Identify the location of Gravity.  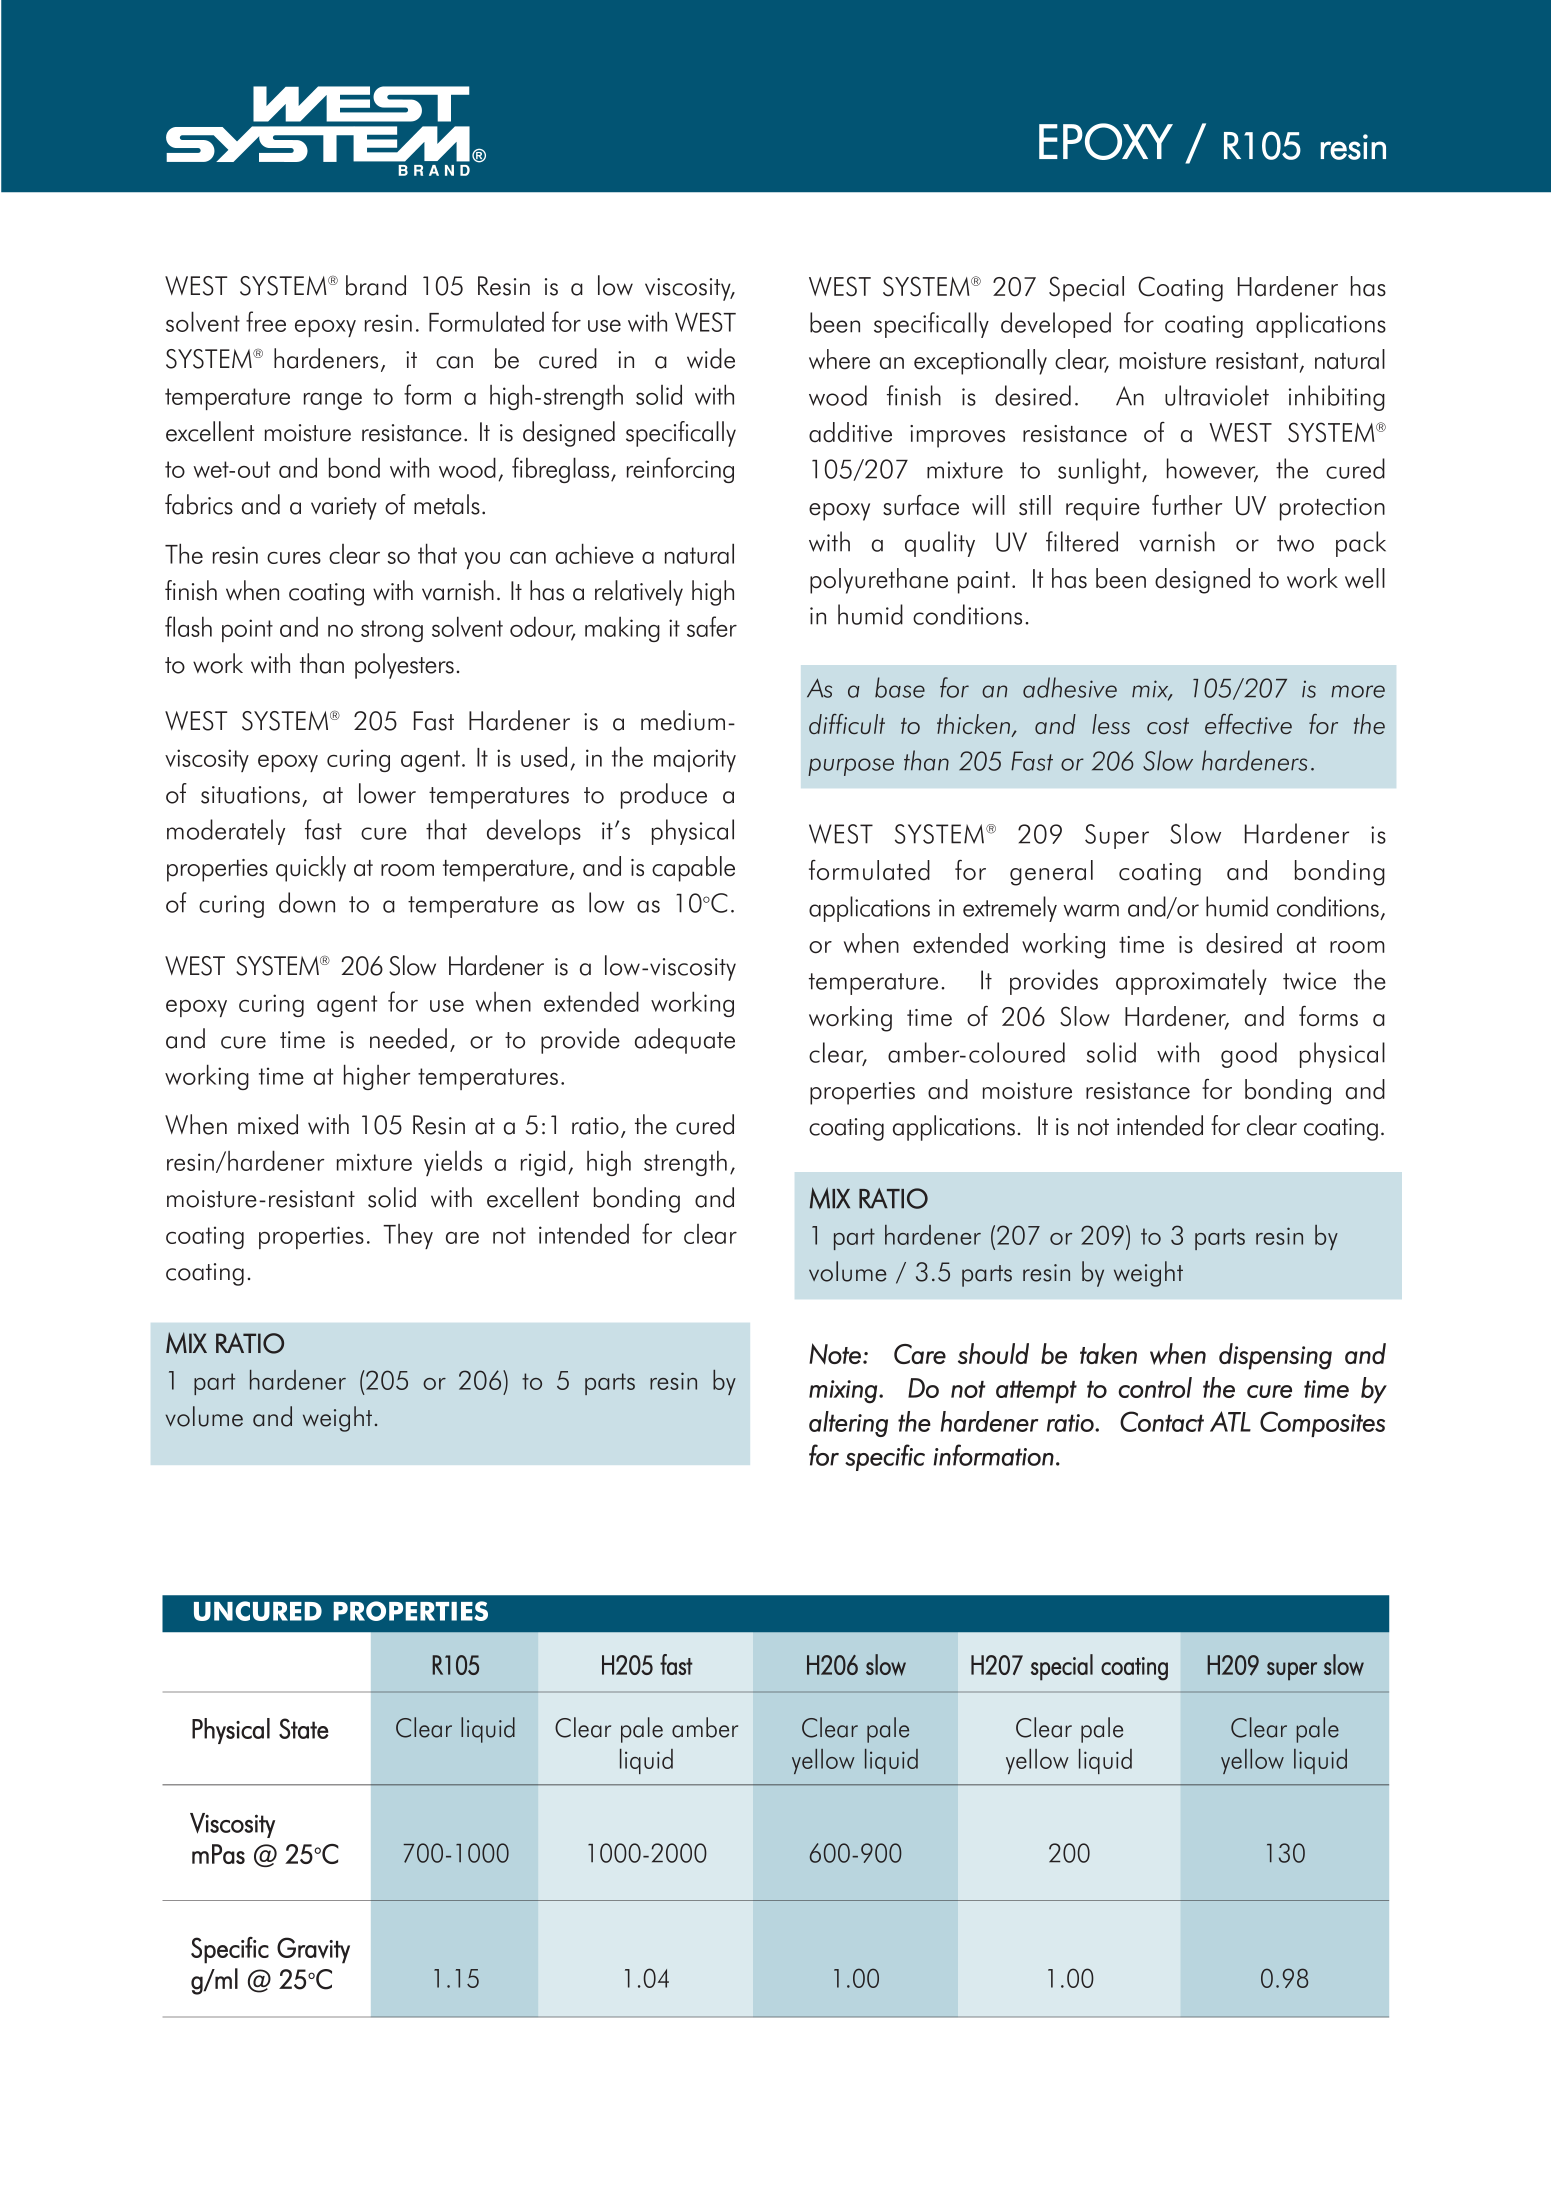
(313, 1950).
